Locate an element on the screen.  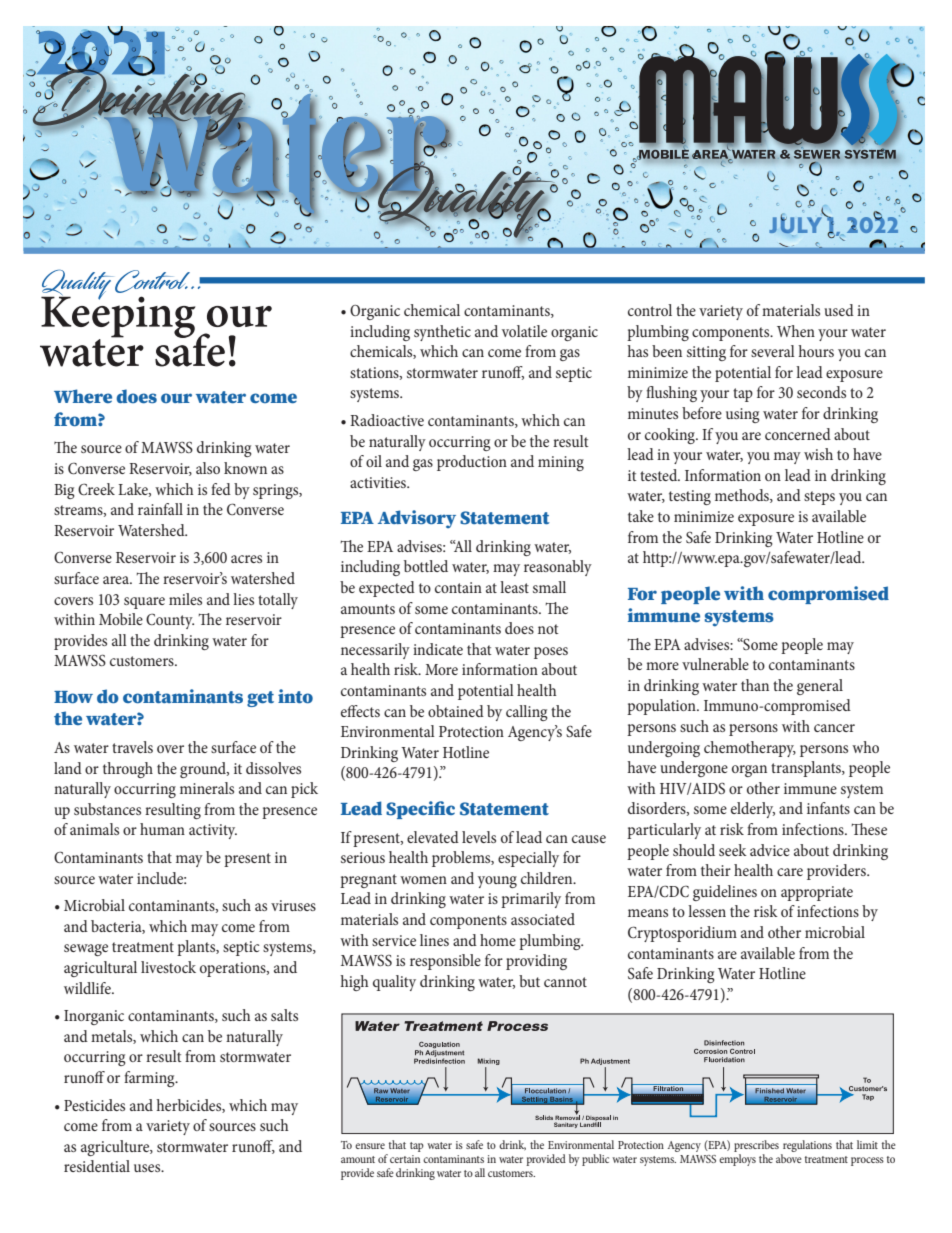
certain is located at coordinates (405, 1159).
